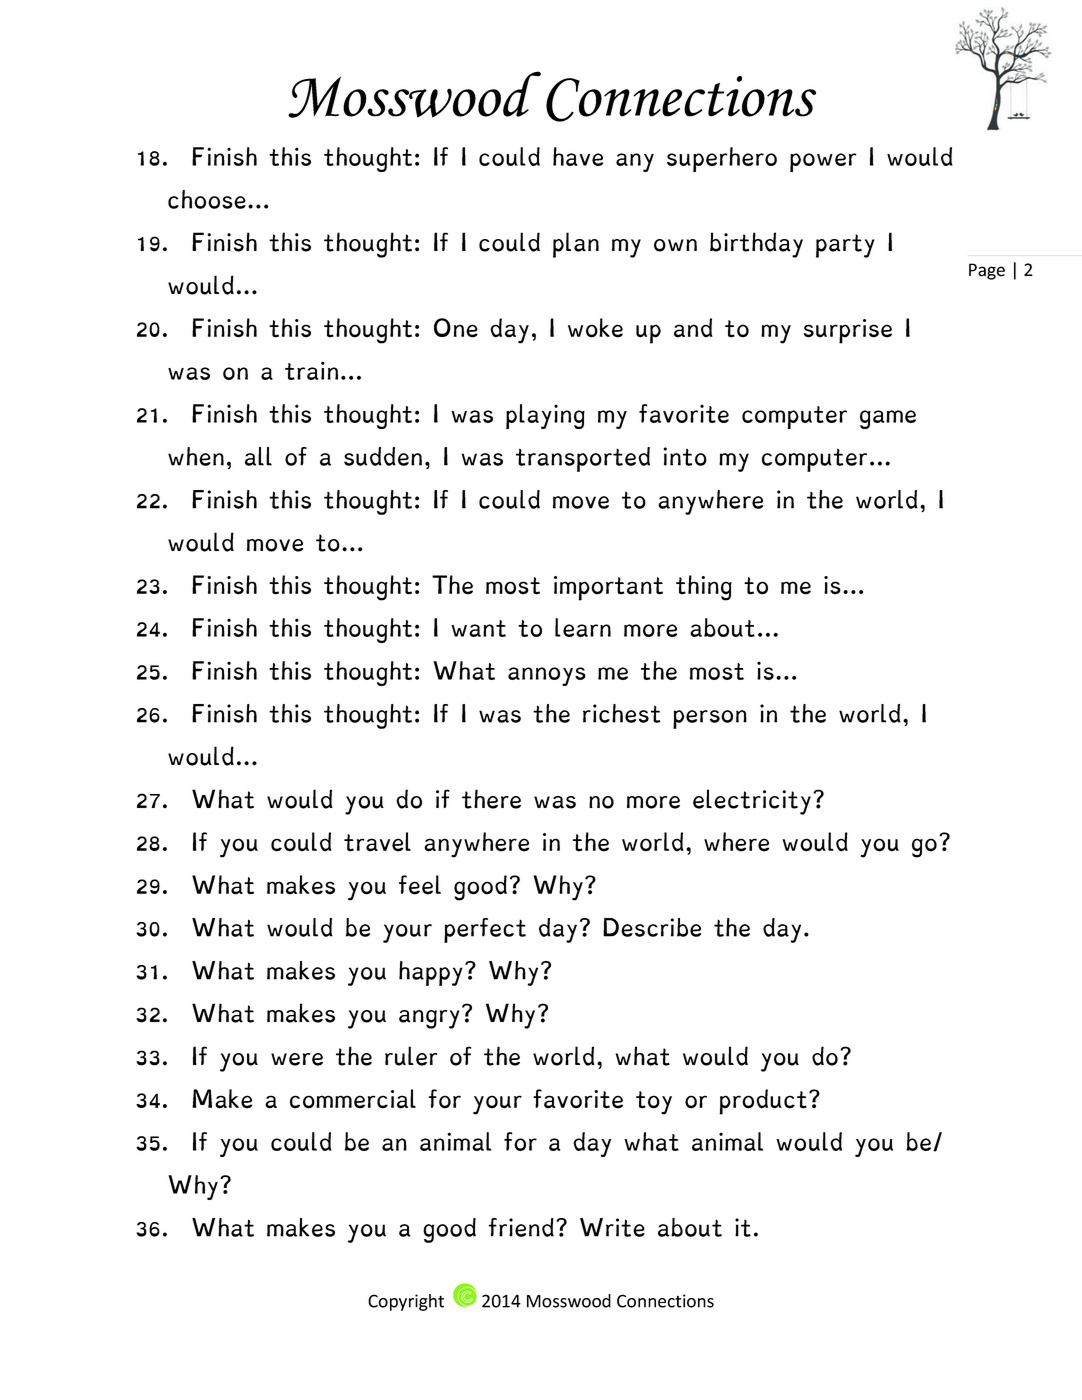 Image resolution: width=1082 pixels, height=1400 pixels. Describe the element at coordinates (608, 588) in the image. I see `important` at that location.
